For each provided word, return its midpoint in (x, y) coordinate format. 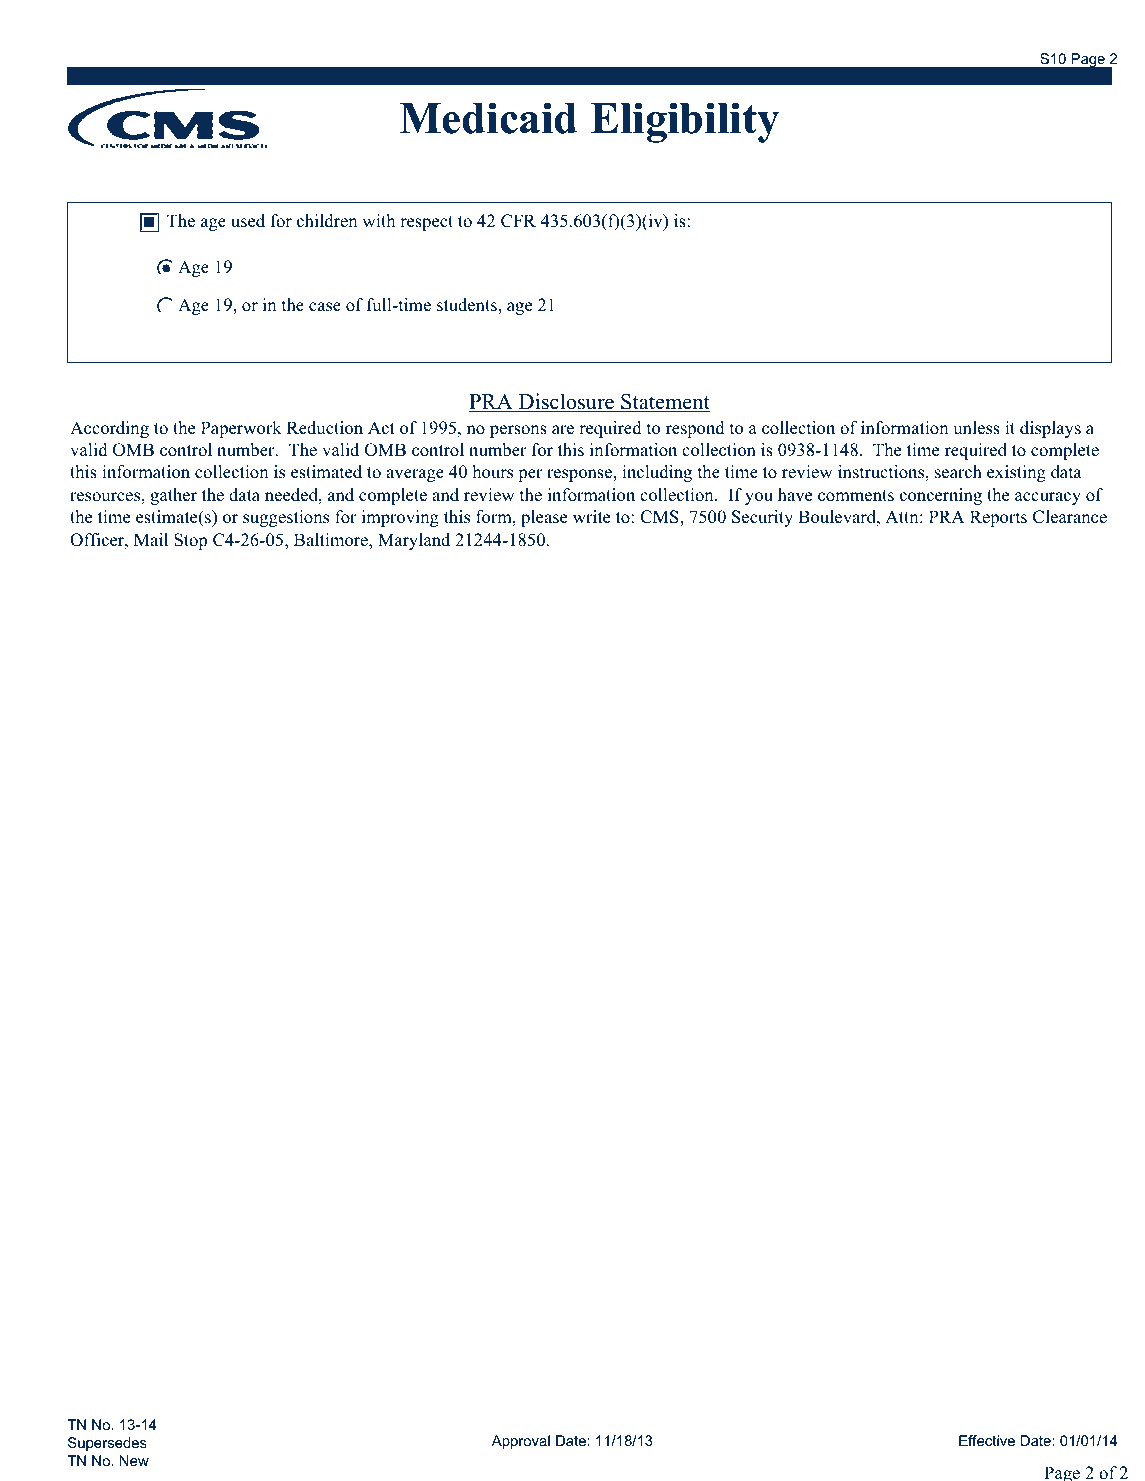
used (248, 220)
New (134, 1460)
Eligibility (685, 122)
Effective (987, 1440)
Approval (521, 1442)
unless (976, 428)
